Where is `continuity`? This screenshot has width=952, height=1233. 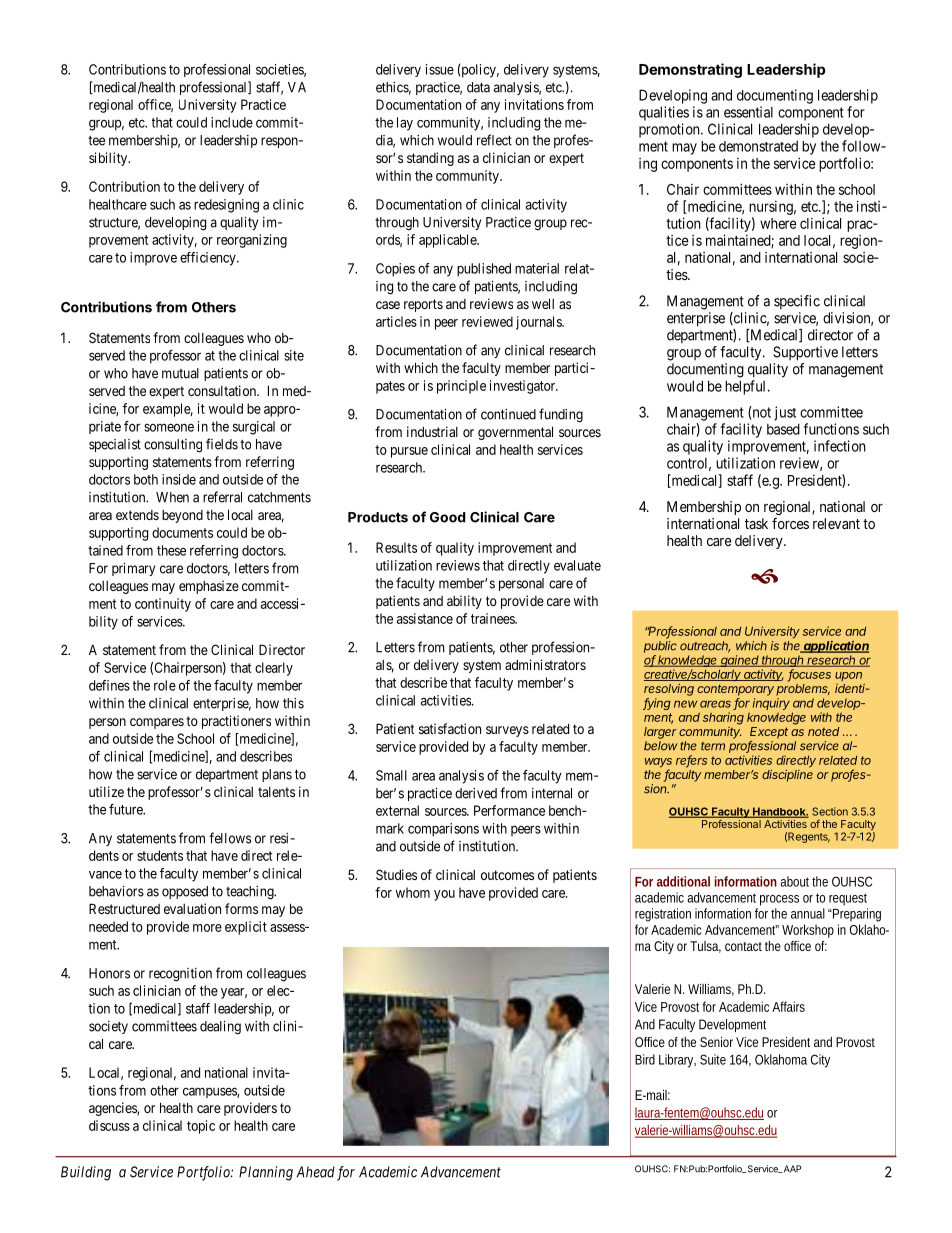 continuity is located at coordinates (163, 605).
